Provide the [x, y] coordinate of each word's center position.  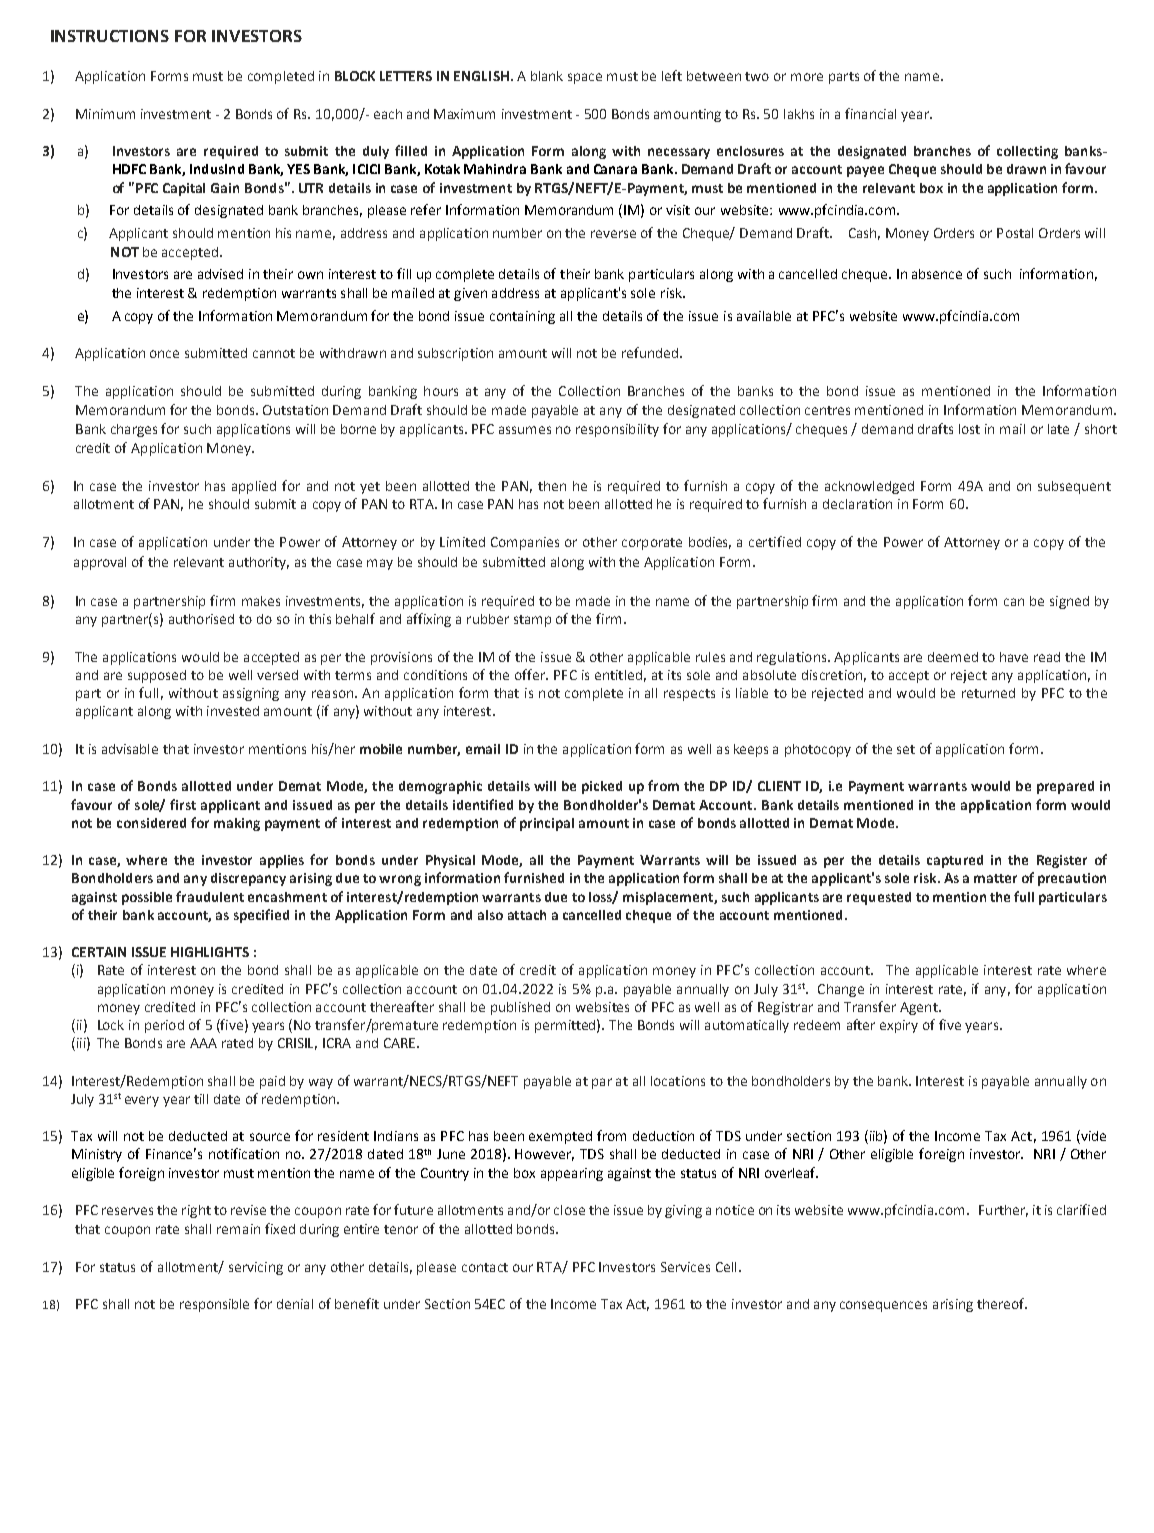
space [585, 78]
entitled [618, 675]
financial [870, 113]
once [164, 354]
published [520, 1008]
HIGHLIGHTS [210, 952]
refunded [650, 352]
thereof [1002, 1303]
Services [685, 1267]
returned [988, 693]
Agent [920, 1008]
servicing [256, 1268]
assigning [251, 694]
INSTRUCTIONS [110, 36]
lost [969, 429]
